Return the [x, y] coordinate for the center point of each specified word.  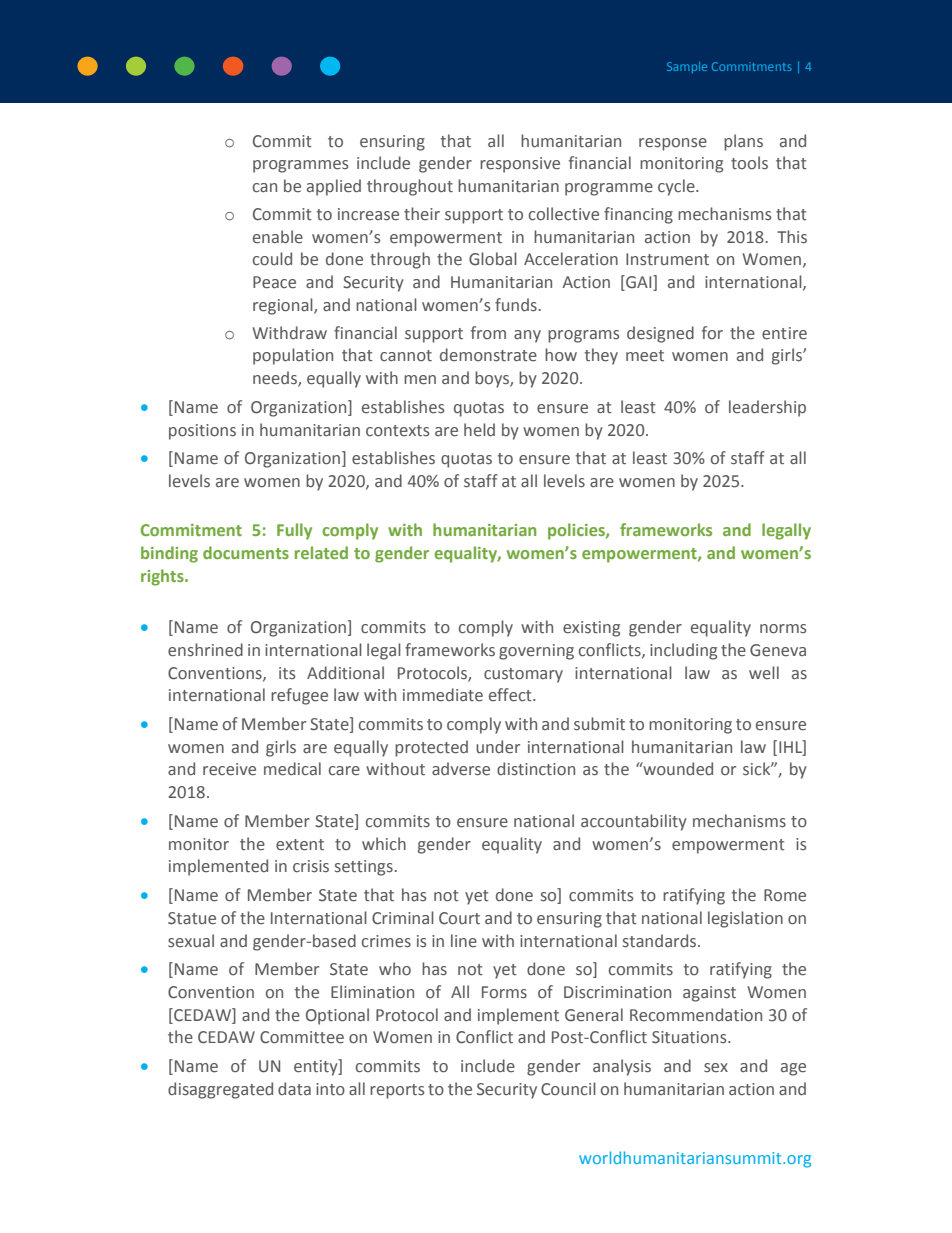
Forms [504, 992]
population [293, 356]
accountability [634, 822]
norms [783, 629]
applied [334, 187]
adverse [461, 769]
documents [246, 552]
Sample [687, 67]
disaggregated [220, 1090]
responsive [520, 165]
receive [229, 769]
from [488, 332]
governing [536, 652]
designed [660, 334]
